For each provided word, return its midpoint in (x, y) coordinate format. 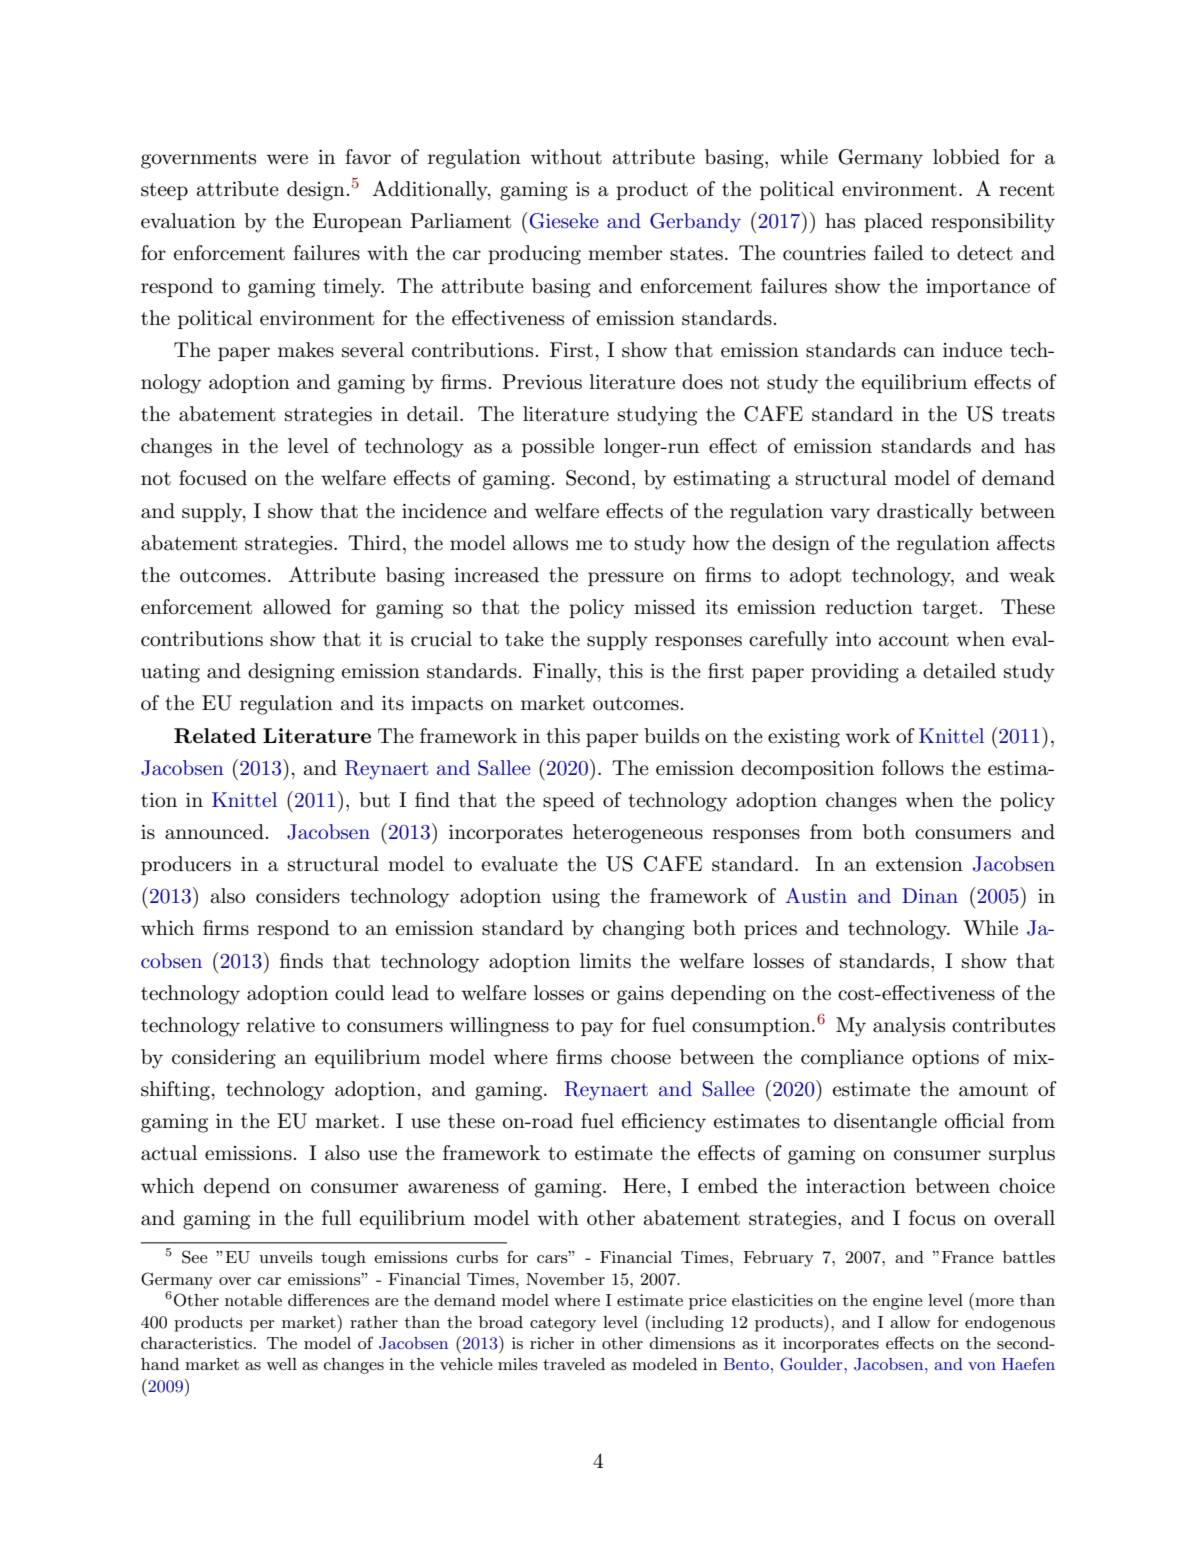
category (563, 1324)
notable (253, 1300)
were (287, 159)
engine (898, 1302)
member (625, 253)
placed (893, 222)
